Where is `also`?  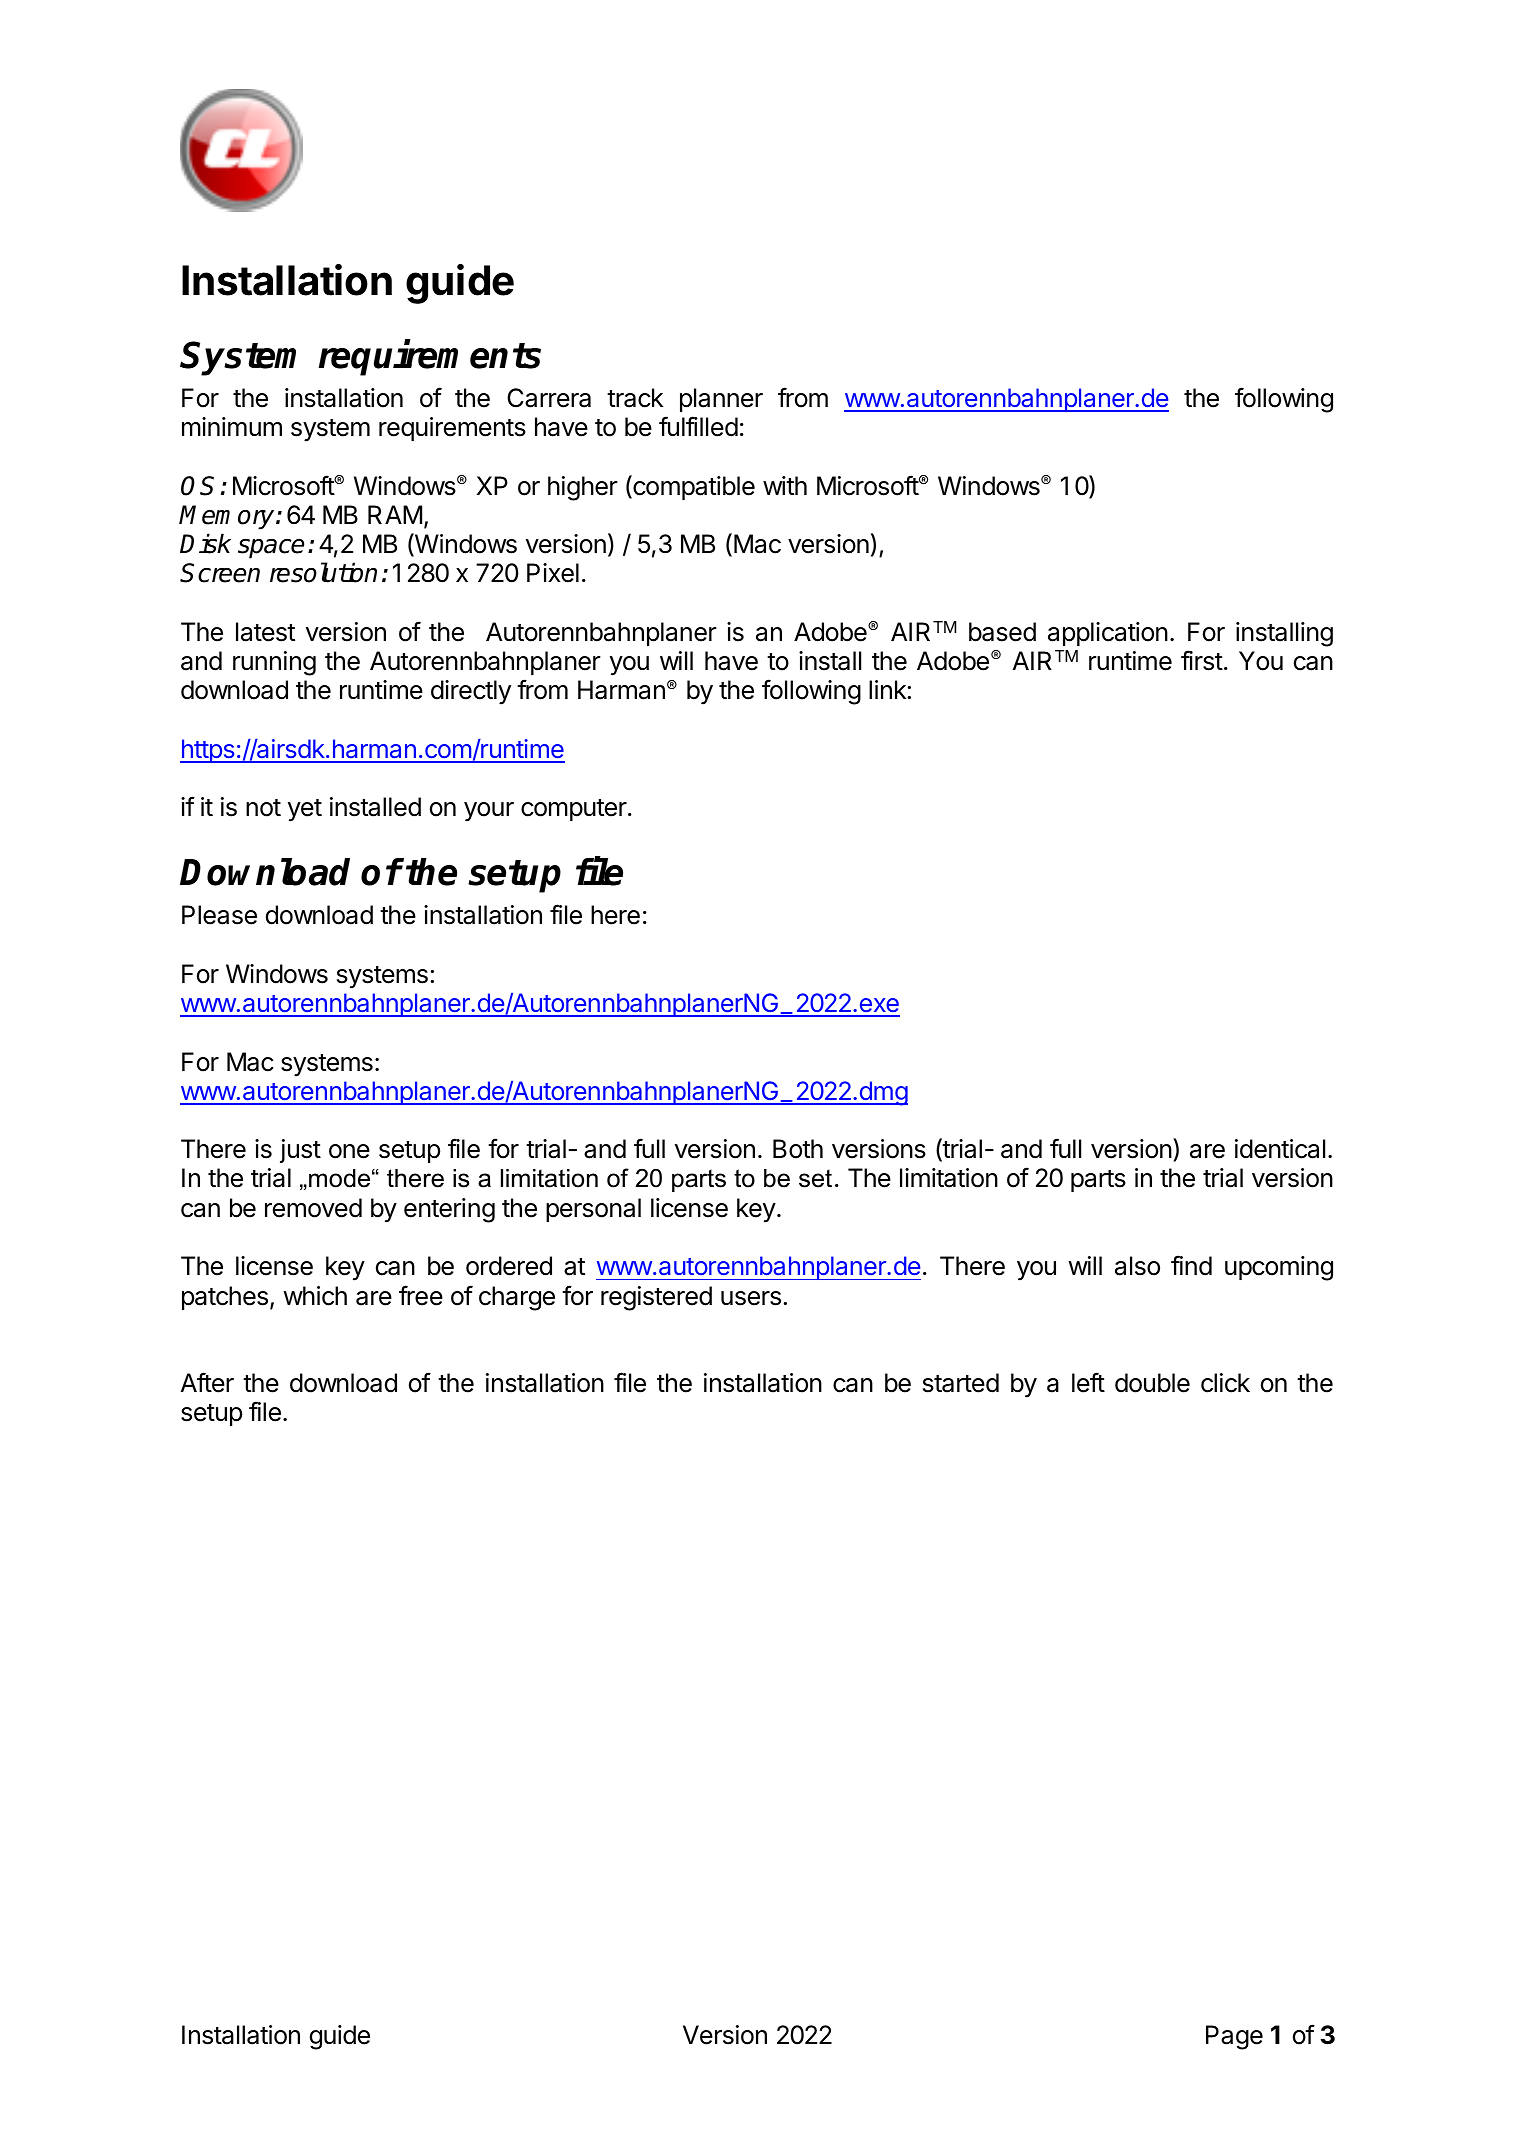 also is located at coordinates (1137, 1266).
